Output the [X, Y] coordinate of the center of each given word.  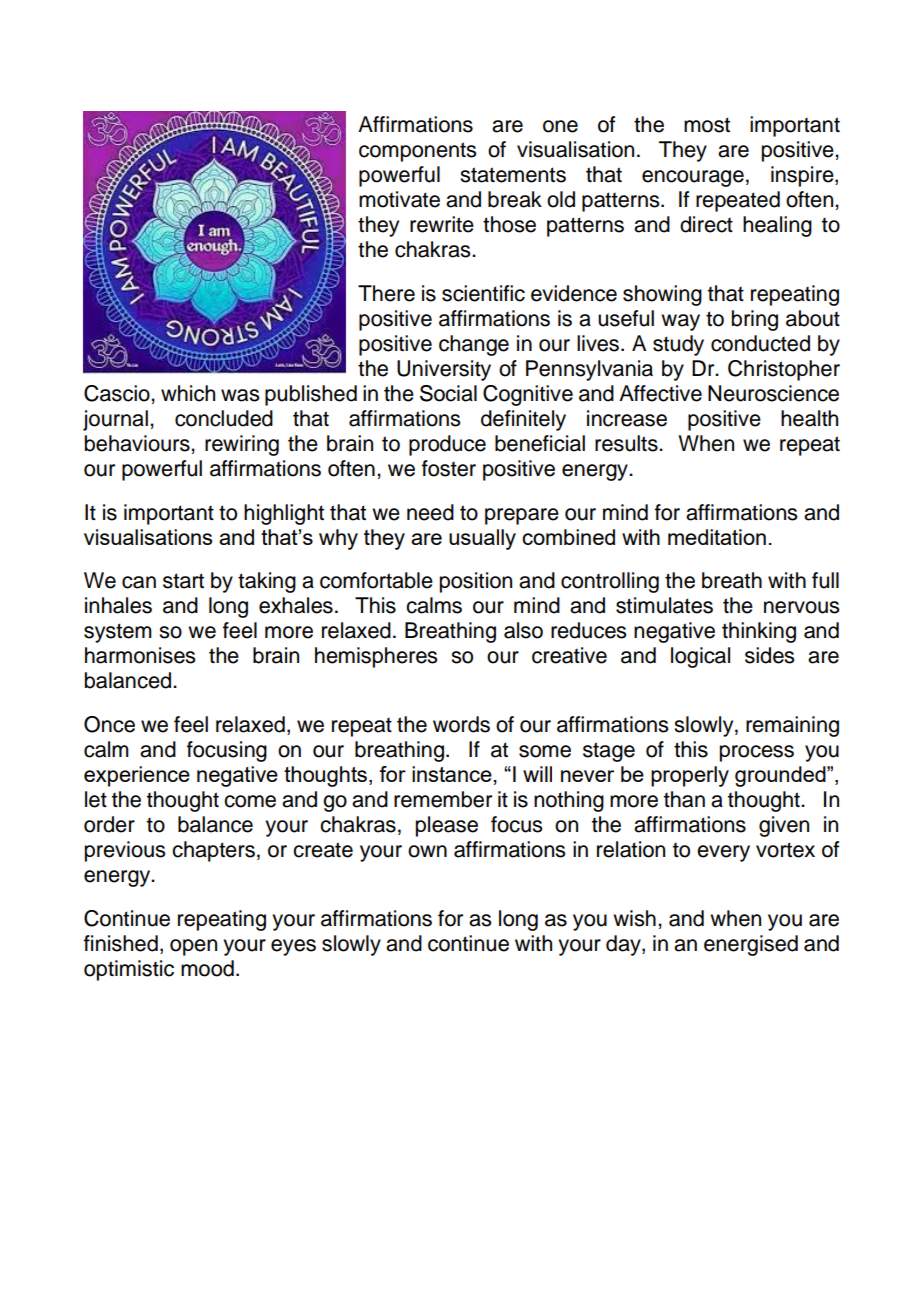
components [417, 152]
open [193, 947]
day [624, 945]
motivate [399, 199]
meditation [717, 537]
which [188, 393]
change [474, 345]
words [461, 724]
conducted [760, 343]
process [757, 753]
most [707, 125]
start [183, 581]
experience [137, 776]
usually [482, 539]
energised [751, 945]
